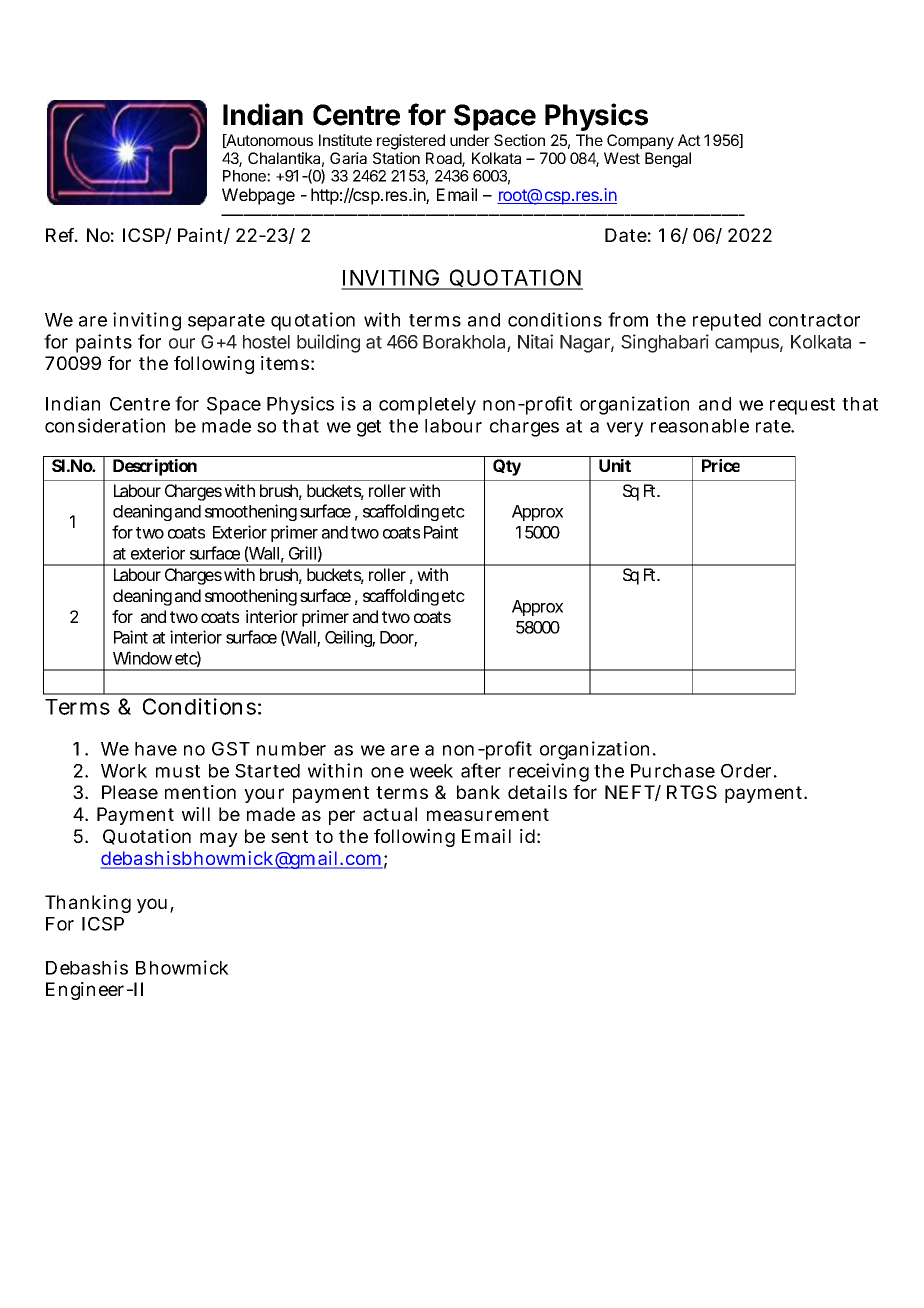  What do you see at coordinates (350, 638) in the screenshot?
I see `Ceiling` at bounding box center [350, 638].
